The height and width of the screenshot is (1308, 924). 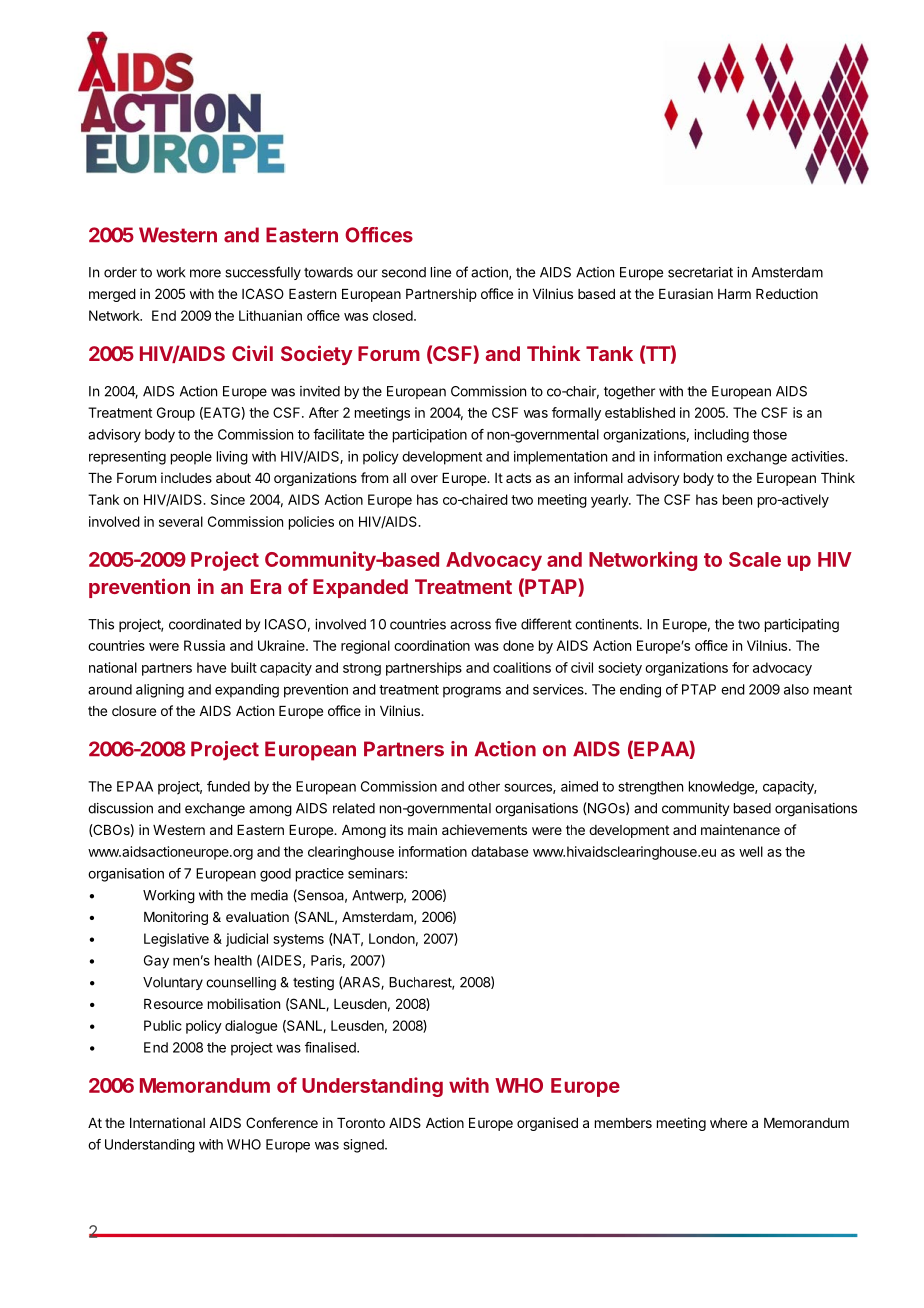 I want to click on Conference, so click(x=282, y=1122).
